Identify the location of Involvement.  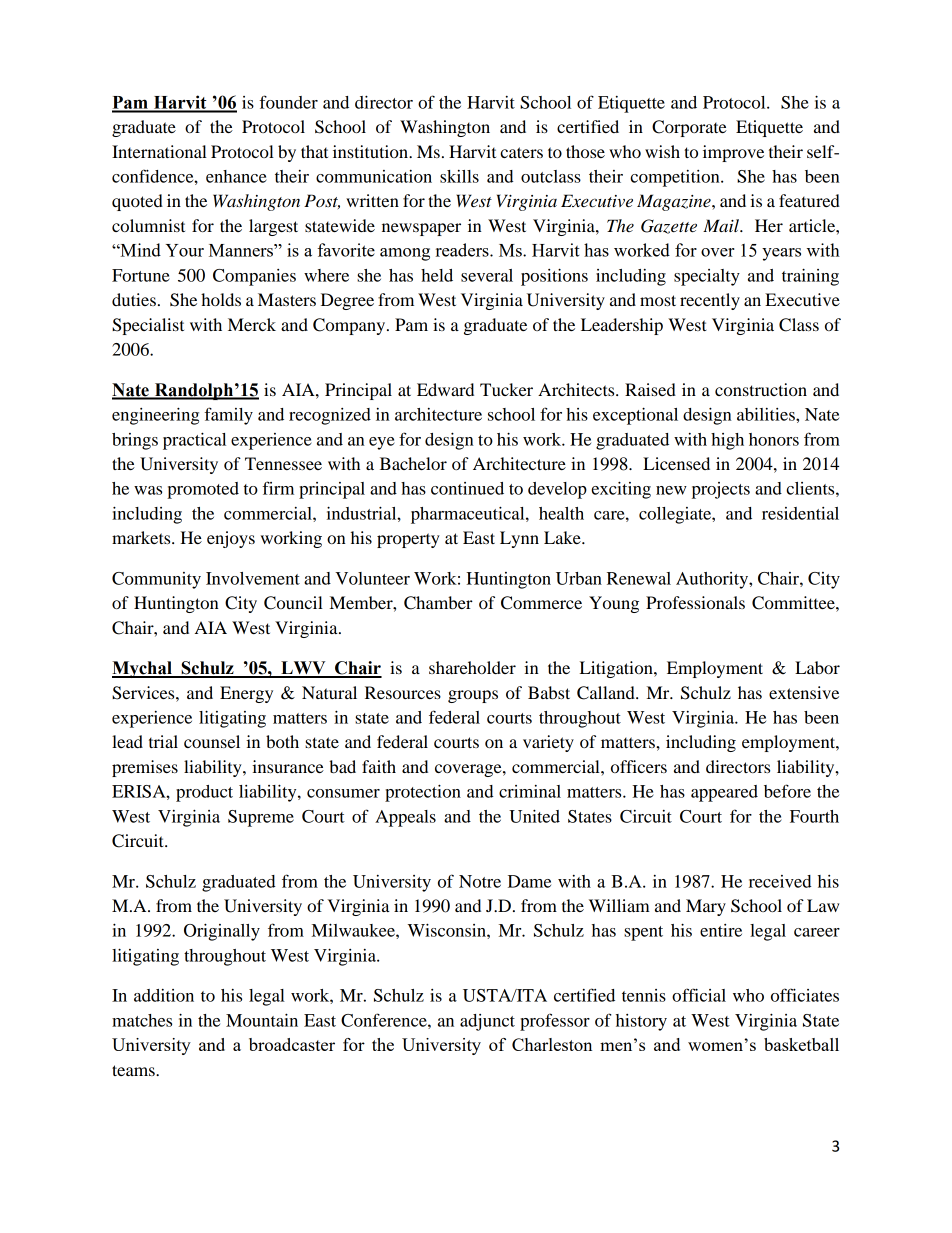
(253, 578).
